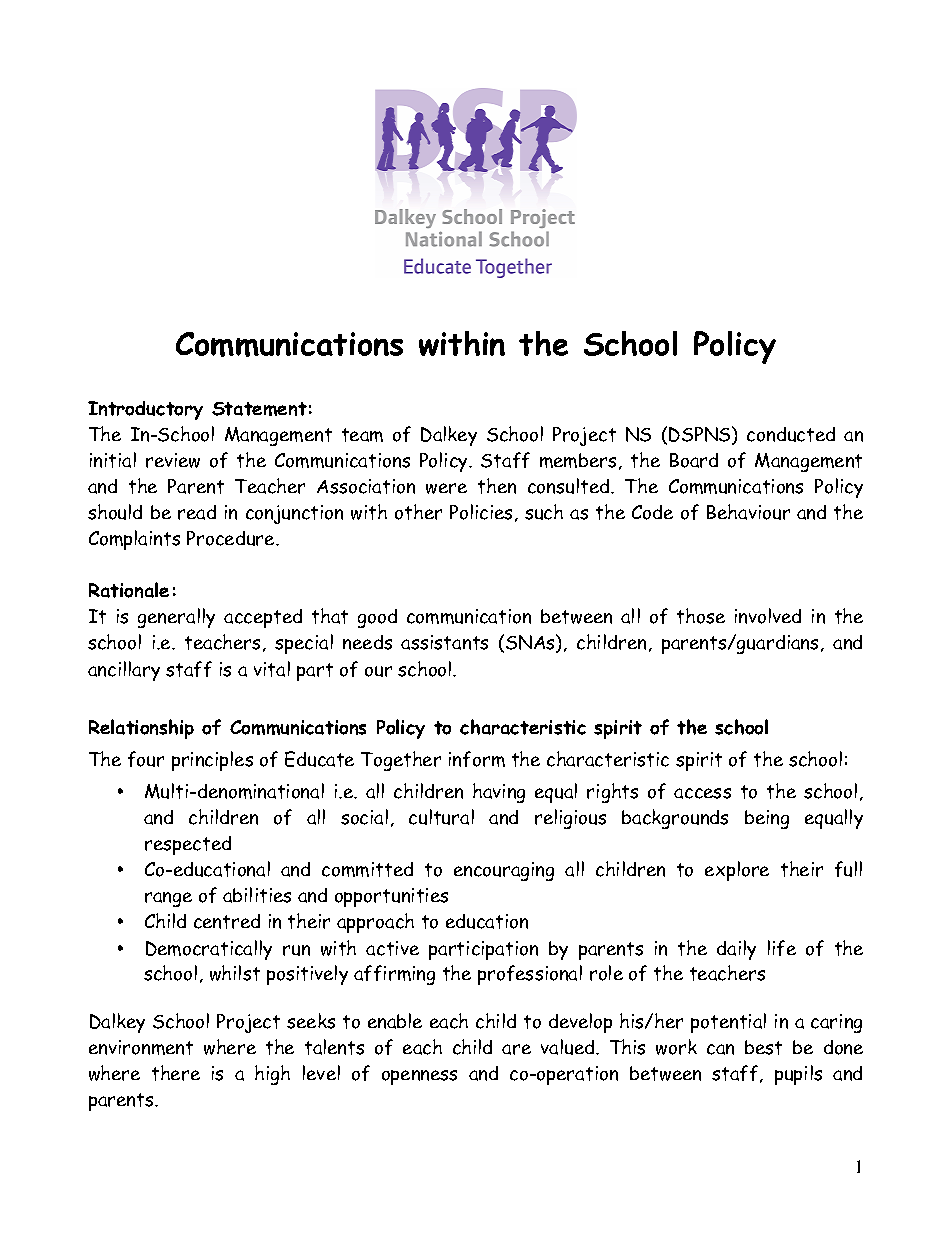 The image size is (952, 1233). Describe the element at coordinates (362, 435) in the page. I see `team` at that location.
